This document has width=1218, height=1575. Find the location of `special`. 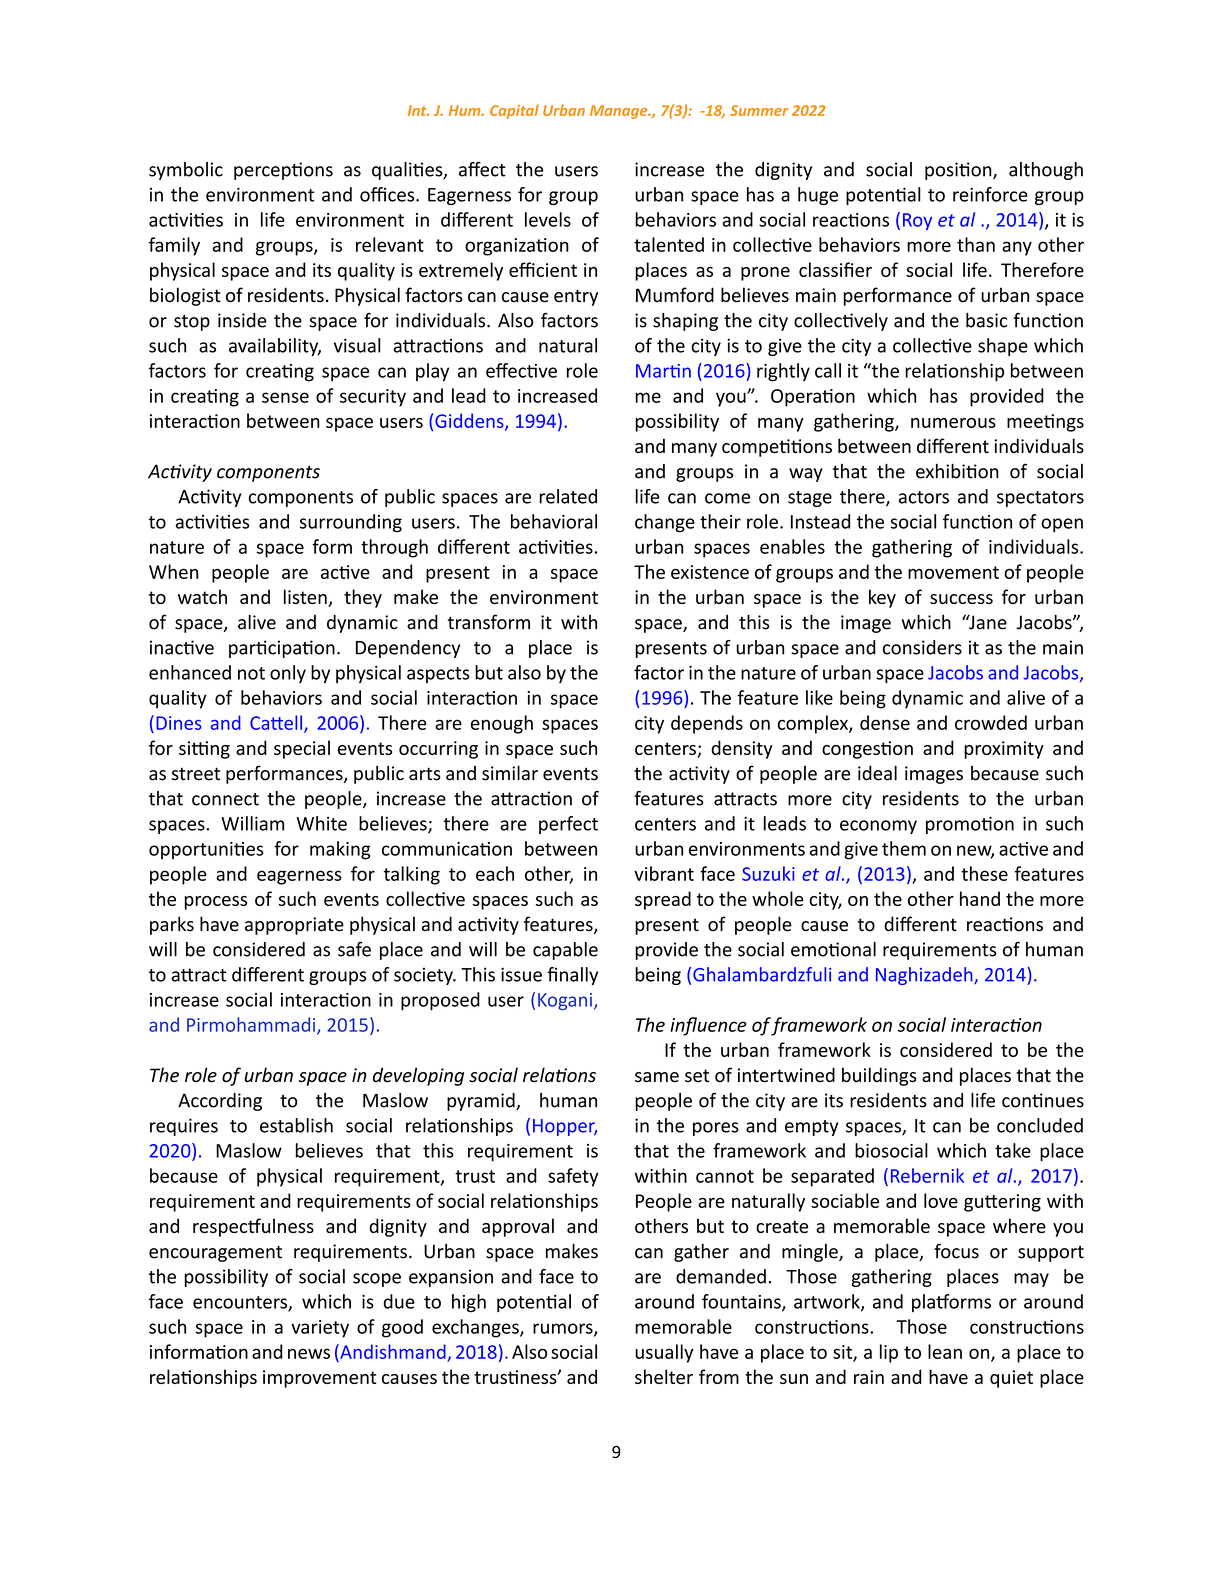

special is located at coordinates (302, 749).
